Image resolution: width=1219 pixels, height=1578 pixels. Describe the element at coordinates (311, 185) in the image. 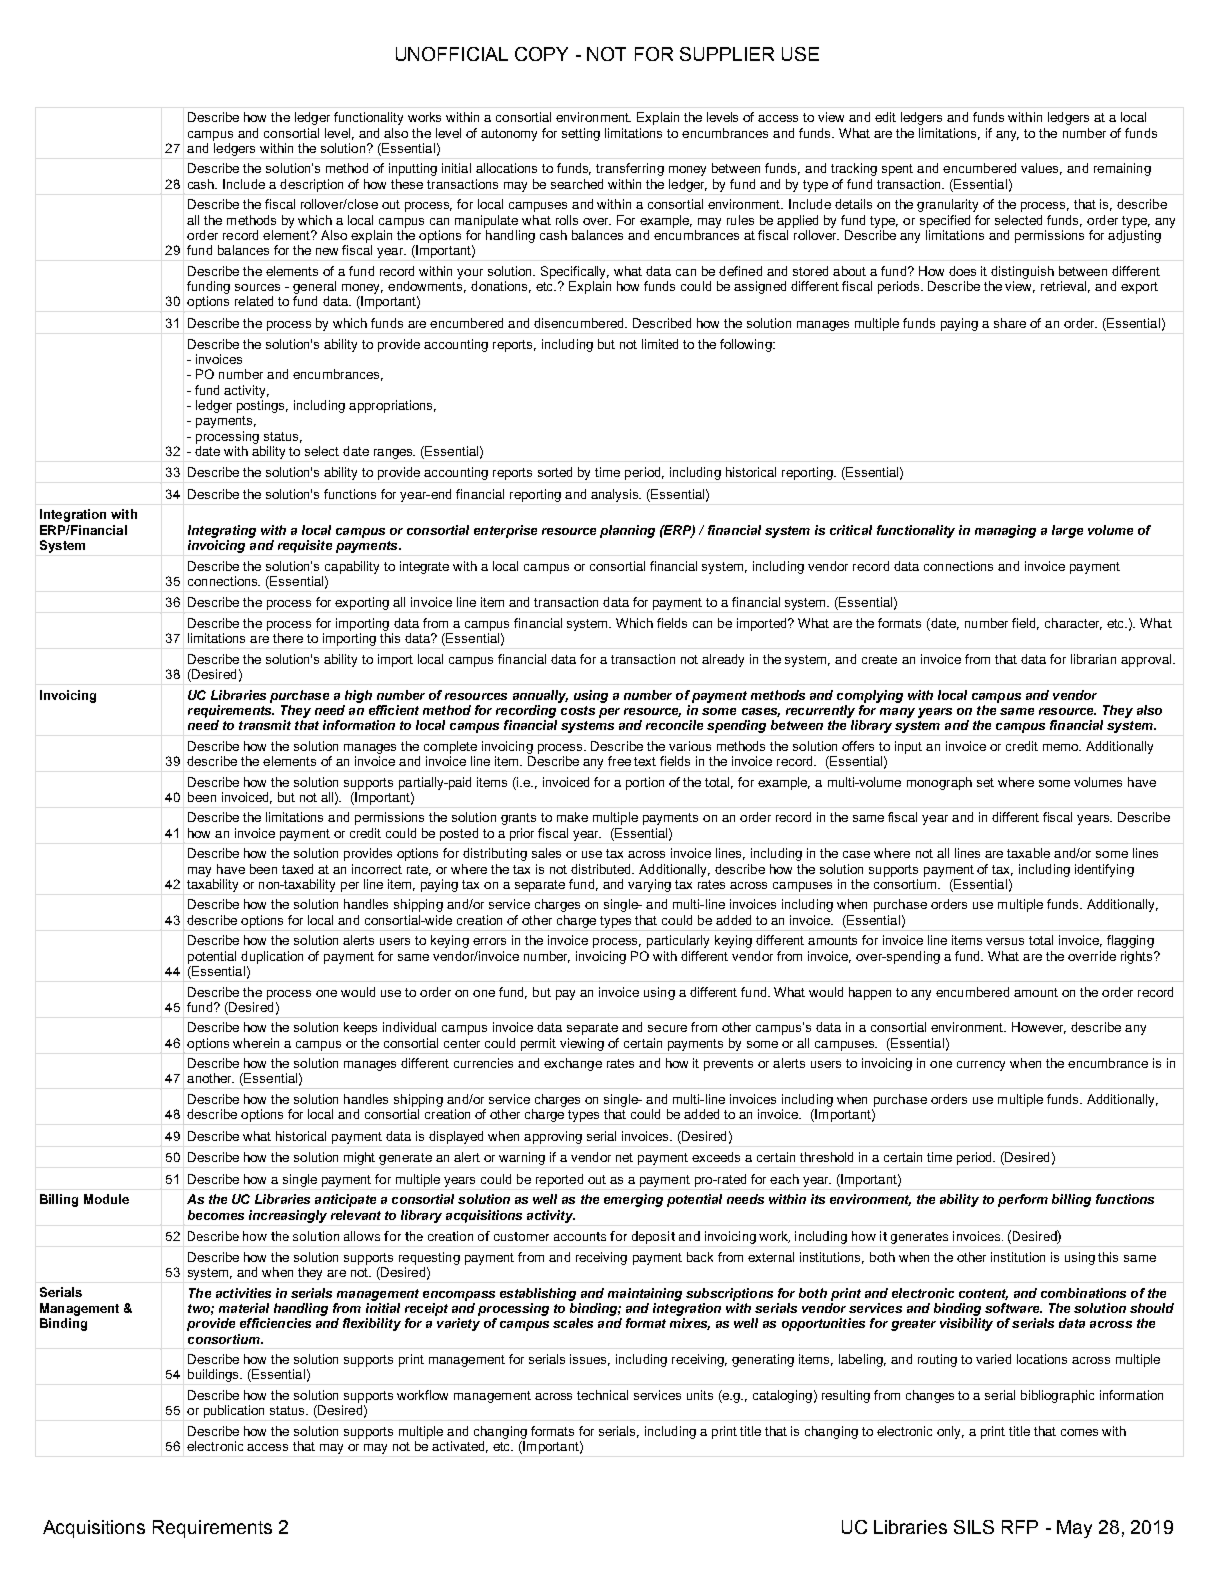

I see `description` at that location.
